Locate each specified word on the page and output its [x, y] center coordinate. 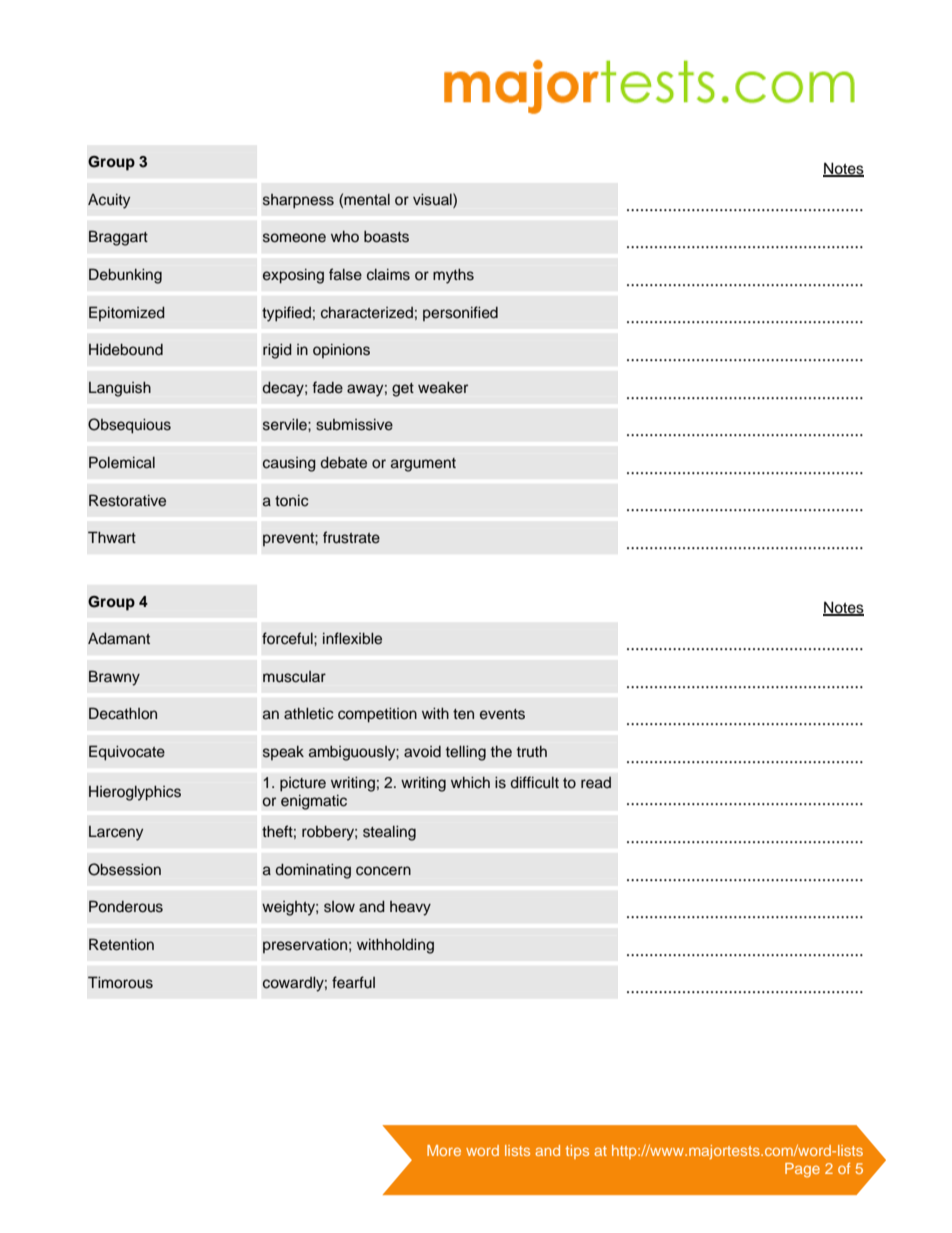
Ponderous [126, 906]
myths [453, 276]
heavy [410, 908]
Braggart [118, 238]
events [502, 714]
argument [423, 465]
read [596, 782]
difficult [534, 782]
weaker [443, 388]
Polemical [122, 462]
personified [460, 313]
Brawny [114, 678]
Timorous [120, 982]
